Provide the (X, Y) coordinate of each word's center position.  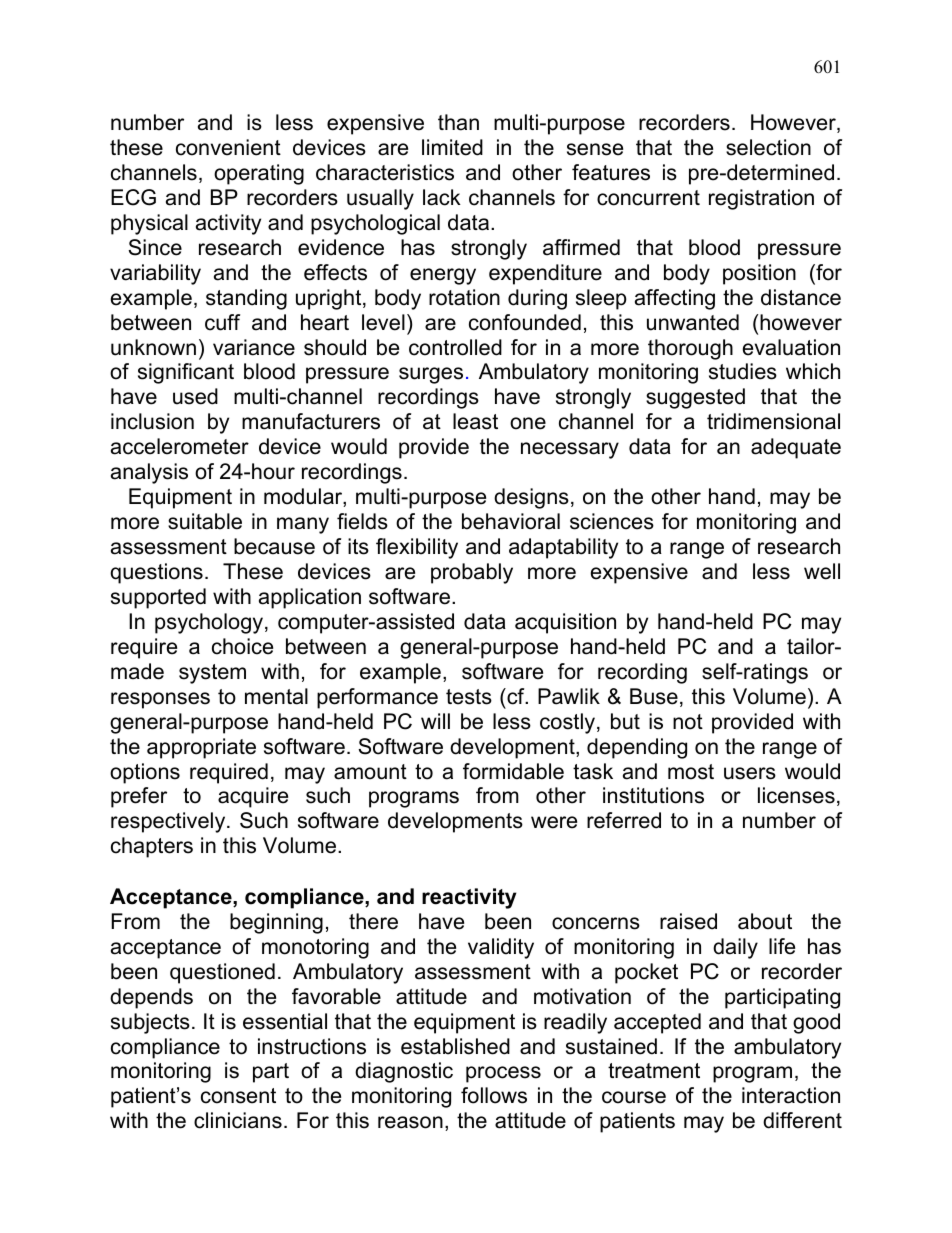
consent (238, 1096)
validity (501, 948)
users (750, 773)
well (822, 571)
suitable (205, 521)
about (765, 921)
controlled (455, 347)
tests (469, 697)
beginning (276, 923)
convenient (228, 147)
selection (768, 147)
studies (743, 371)
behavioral (511, 521)
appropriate (201, 748)
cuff (222, 322)
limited (452, 147)
